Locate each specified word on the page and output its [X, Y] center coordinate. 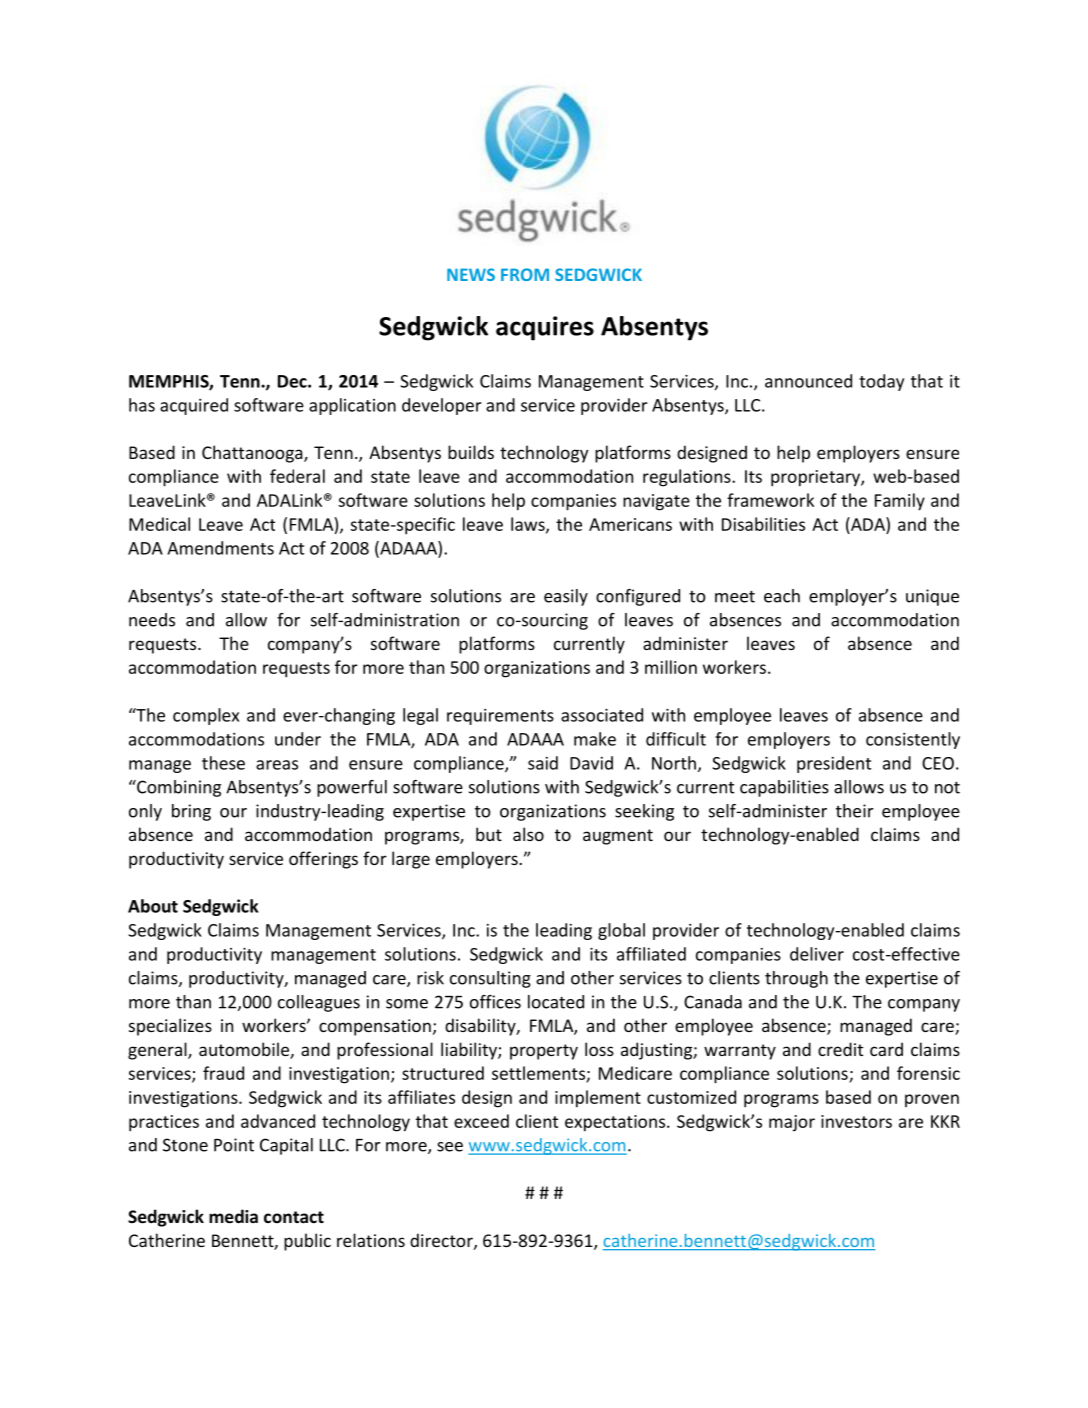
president [834, 764]
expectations [616, 1123]
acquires [545, 328]
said [543, 763]
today [881, 382]
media [233, 1216]
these [223, 763]
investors [856, 1121]
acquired [194, 406]
